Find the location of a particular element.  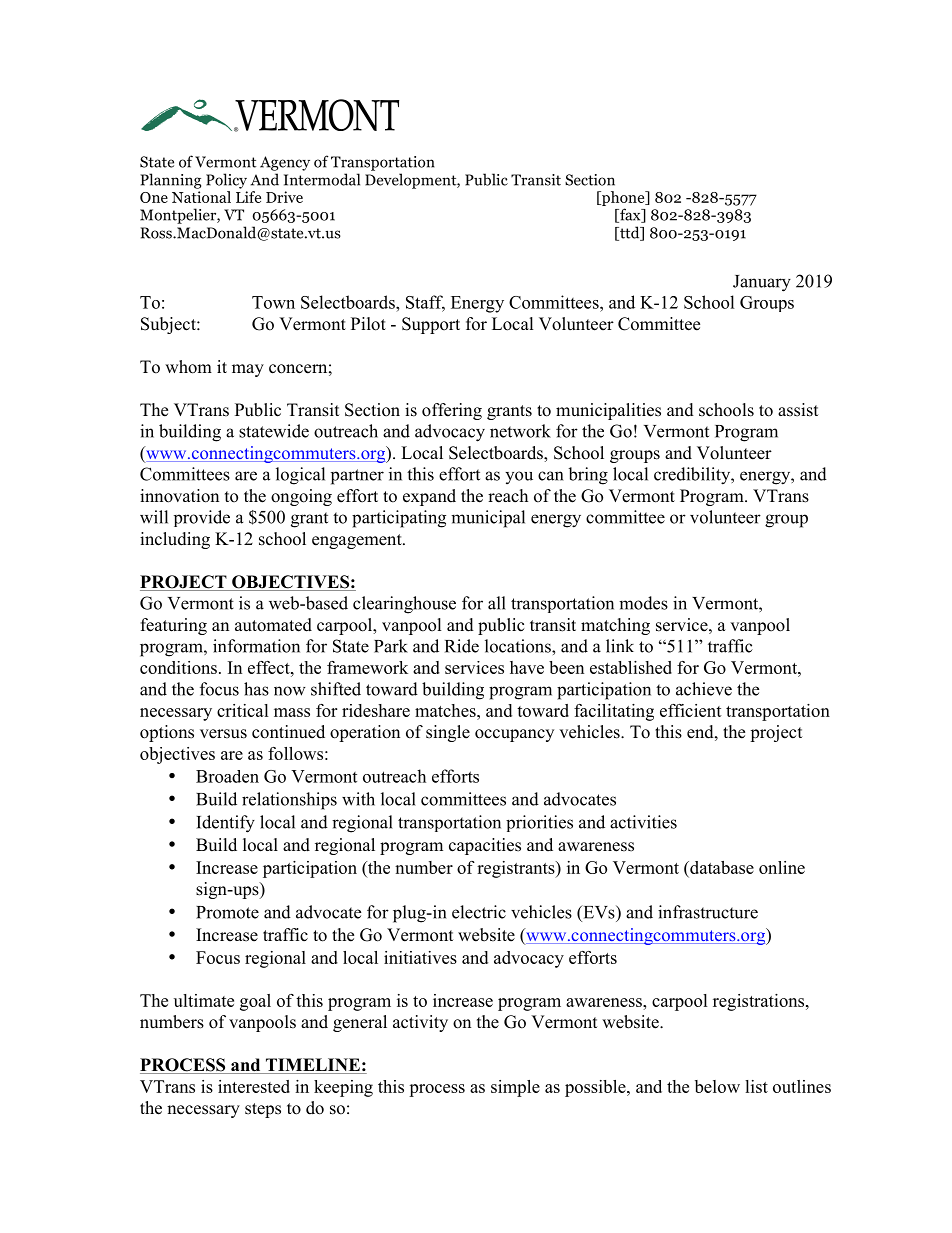

you is located at coordinates (519, 477).
